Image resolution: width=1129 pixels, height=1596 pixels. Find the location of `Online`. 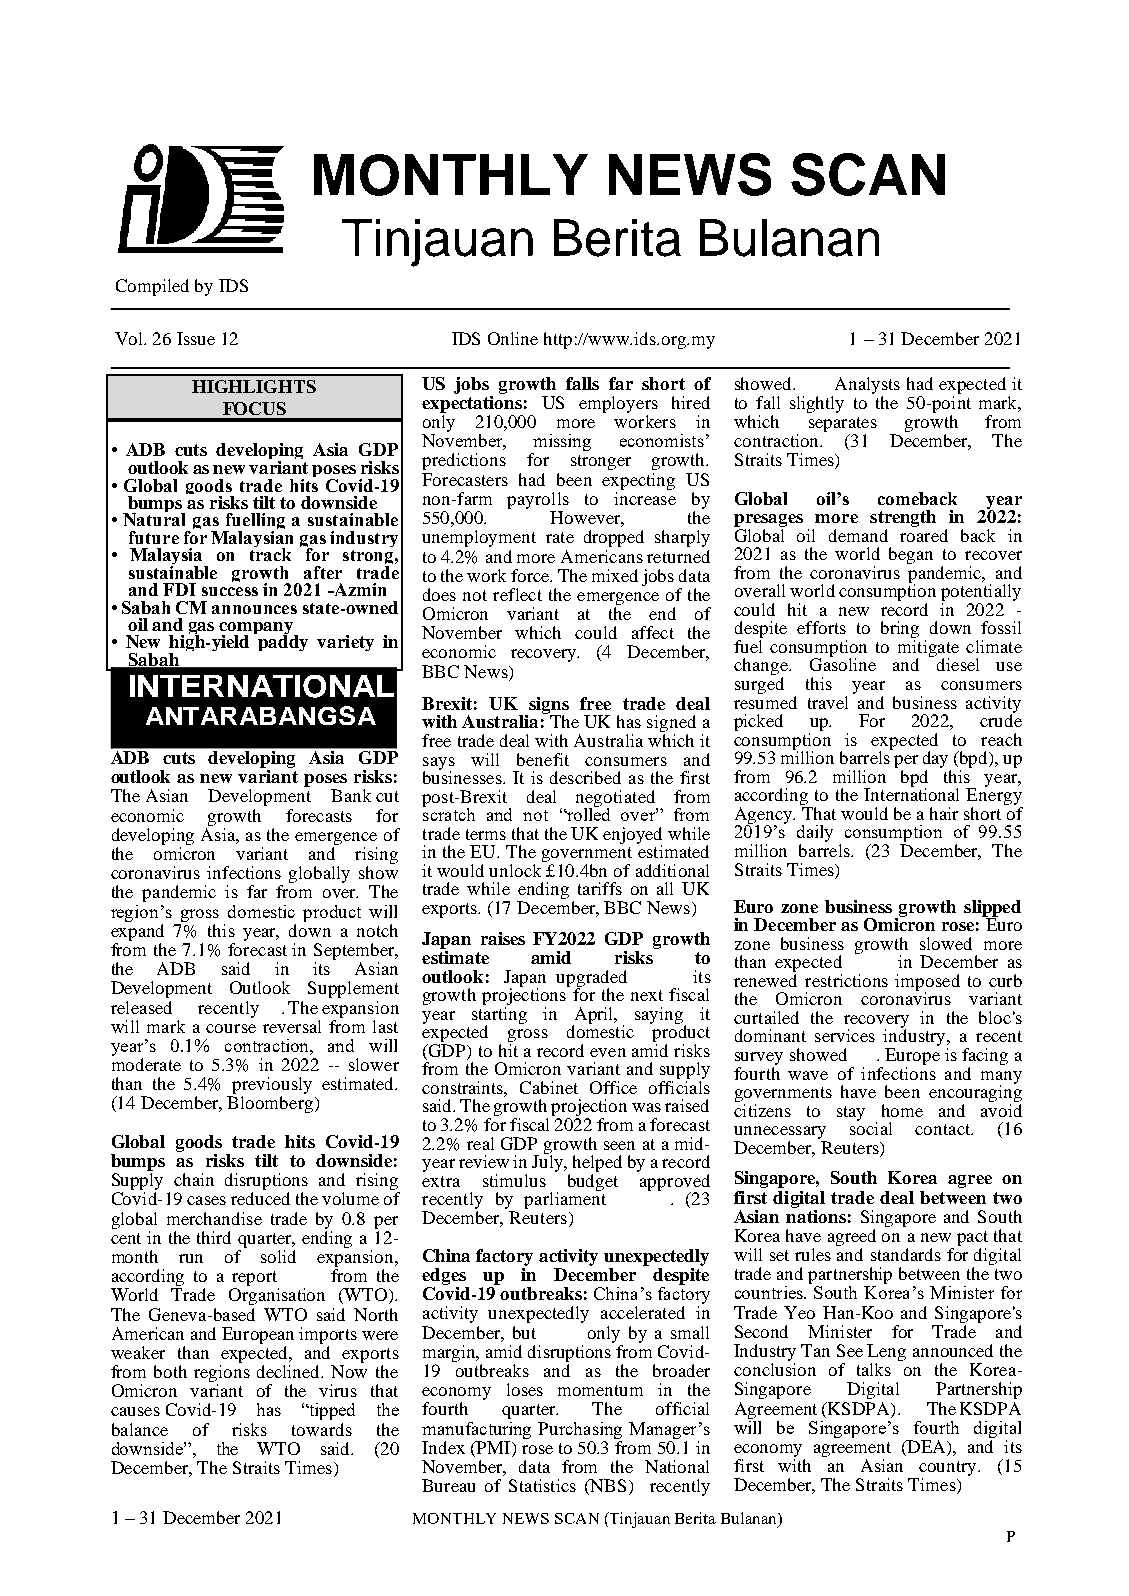

Online is located at coordinates (513, 338).
